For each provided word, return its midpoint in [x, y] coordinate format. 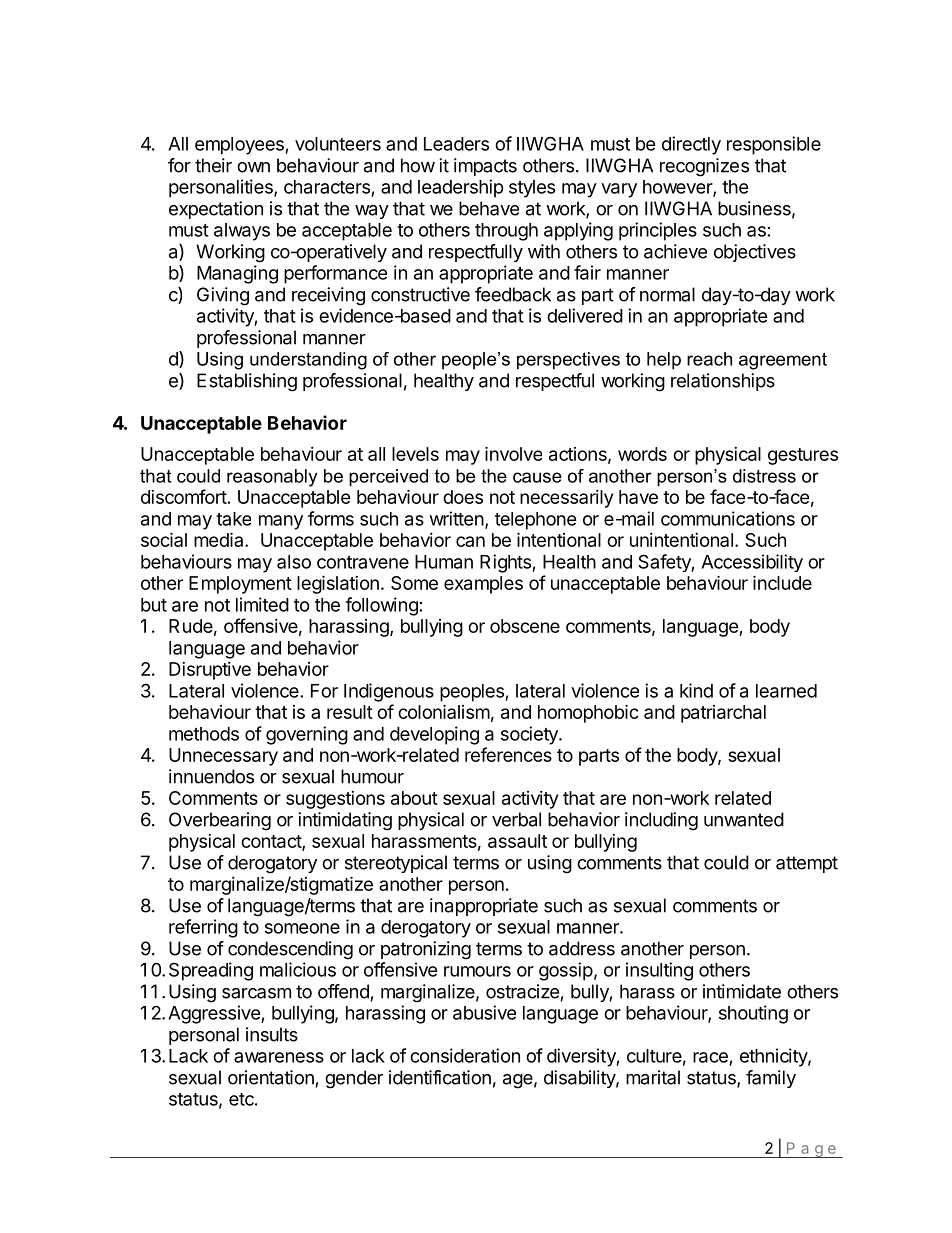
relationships [723, 382]
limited [262, 604]
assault [517, 841]
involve [513, 453]
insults [272, 1034]
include [782, 582]
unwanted [744, 819]
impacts [485, 167]
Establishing [247, 382]
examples [483, 585]
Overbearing [220, 821]
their [213, 165]
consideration [465, 1055]
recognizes [704, 167]
